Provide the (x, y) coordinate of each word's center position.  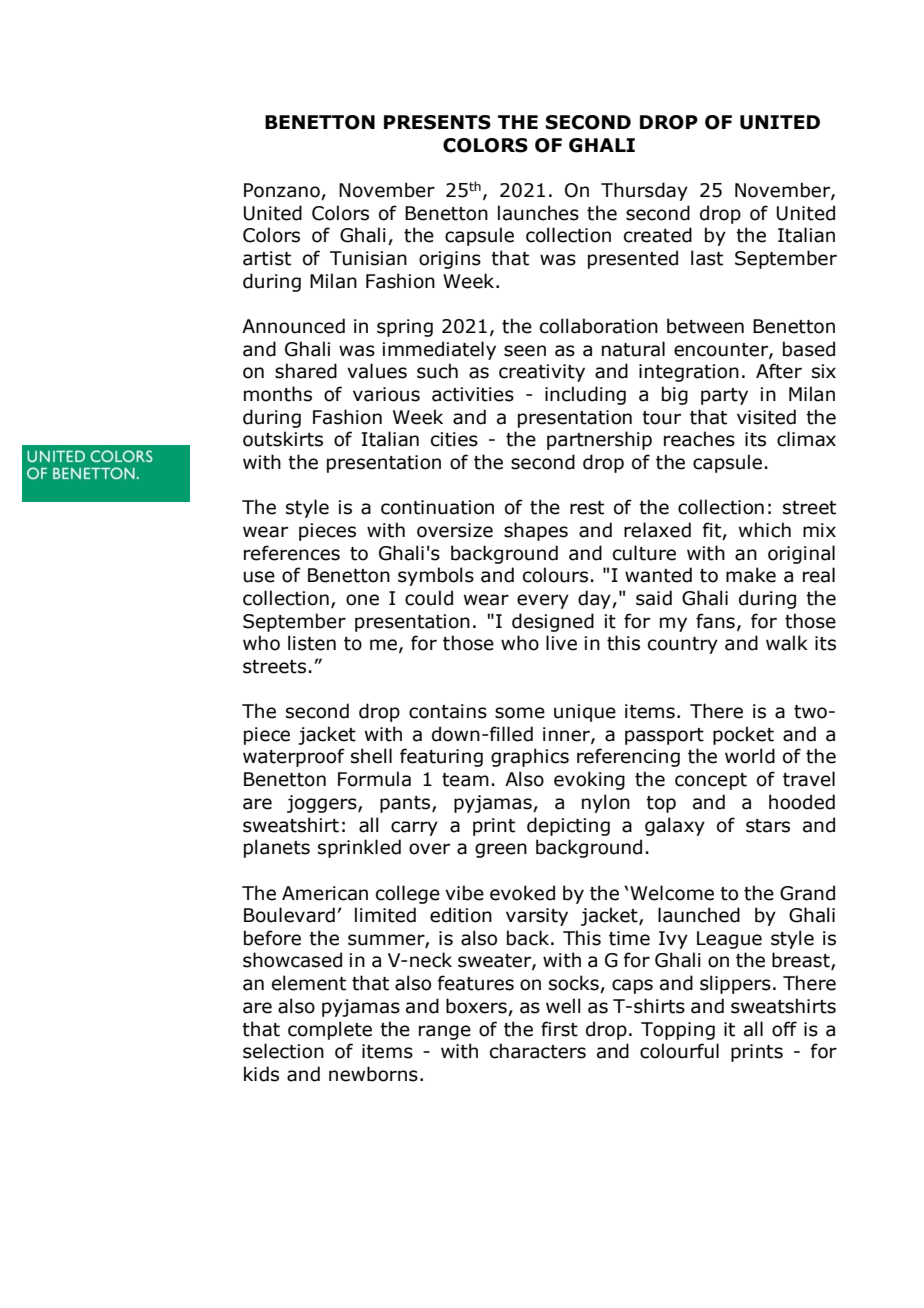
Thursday (644, 191)
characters (538, 1051)
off (784, 1029)
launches (538, 213)
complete (330, 1030)
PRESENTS (437, 122)
